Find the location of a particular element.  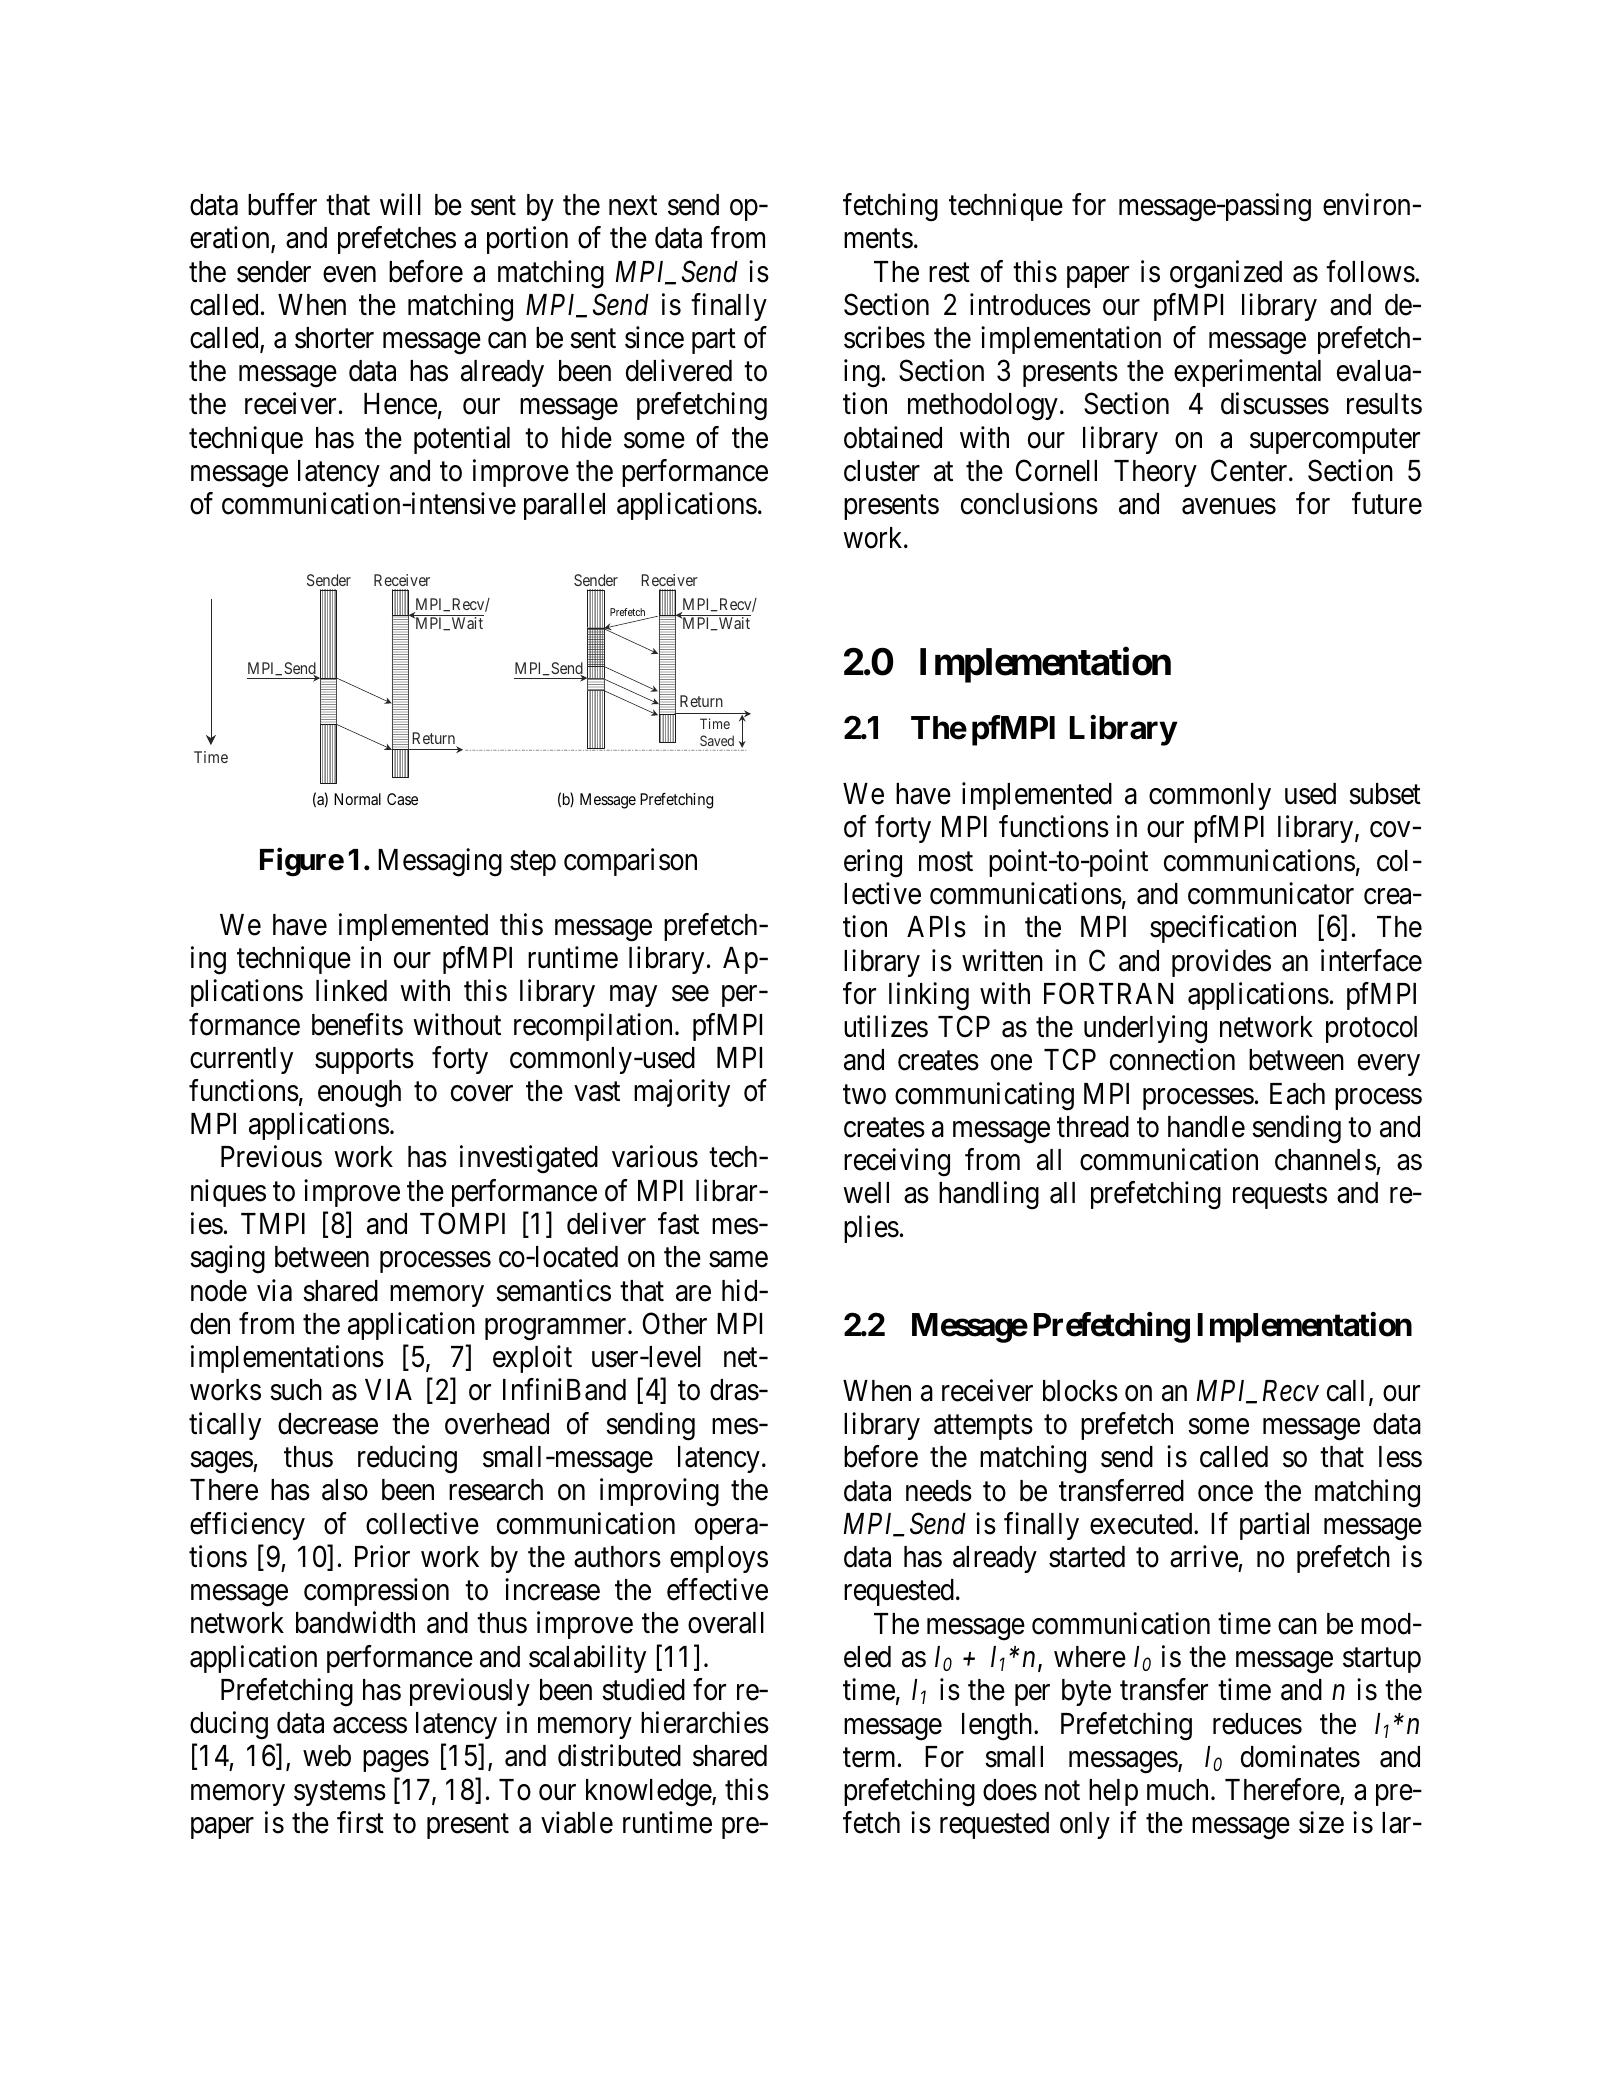

rest is located at coordinates (949, 273).
